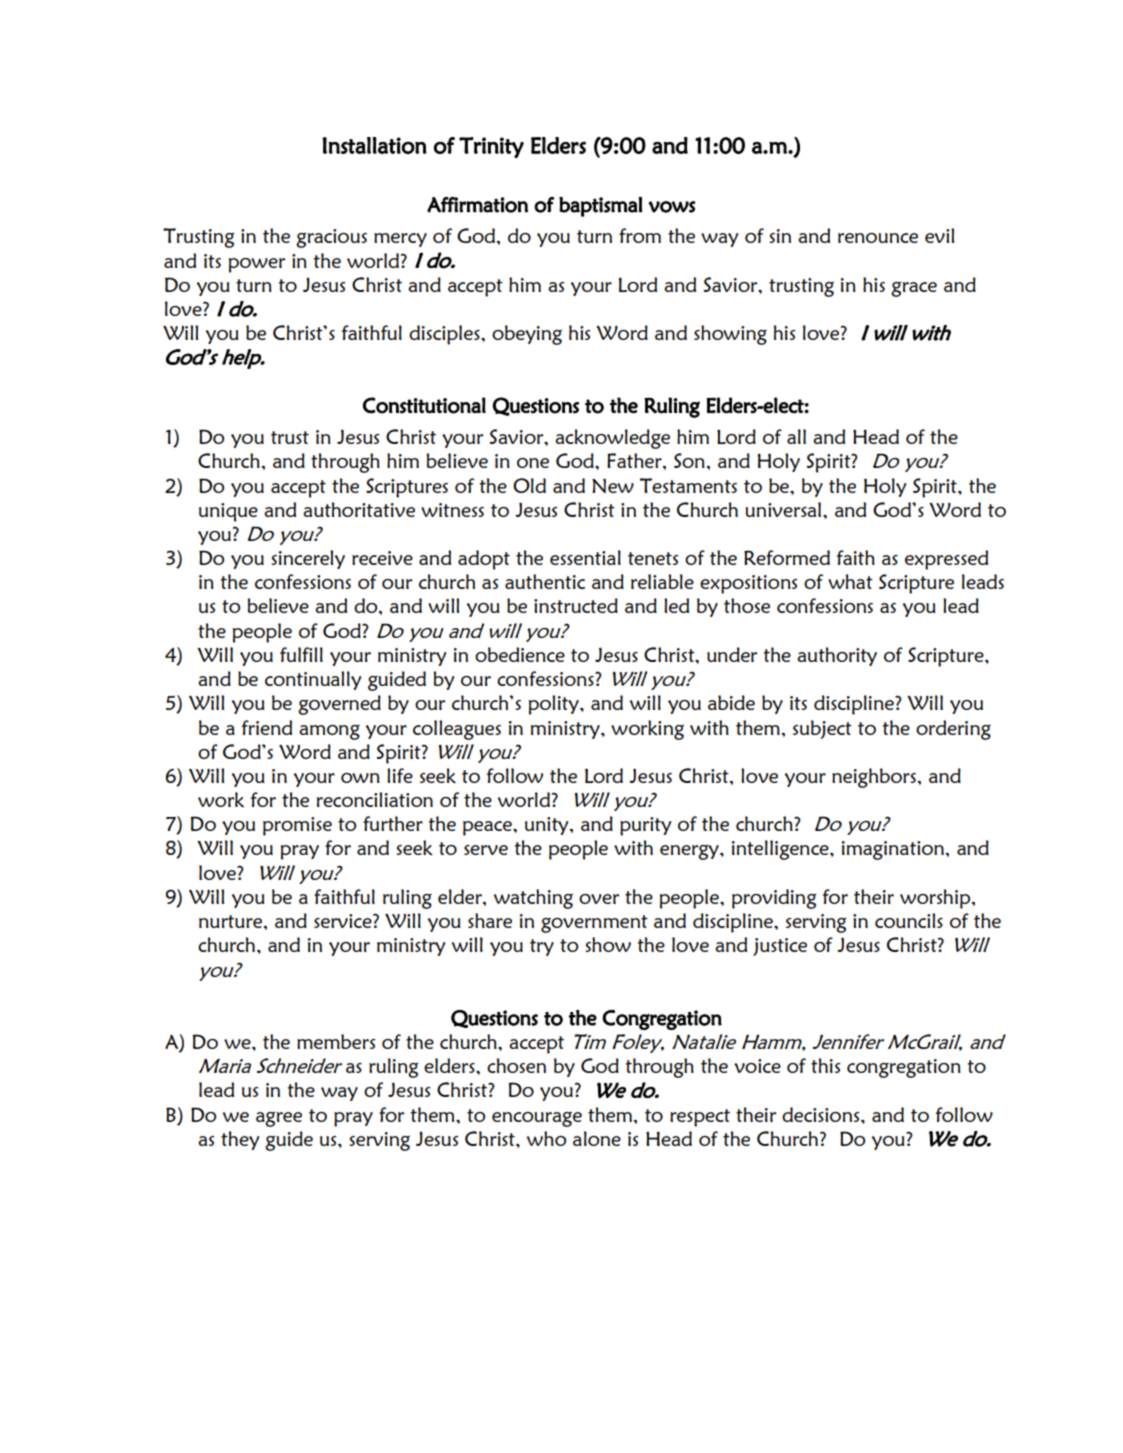  Describe the element at coordinates (301, 654) in the screenshot. I see `fulfill` at that location.
